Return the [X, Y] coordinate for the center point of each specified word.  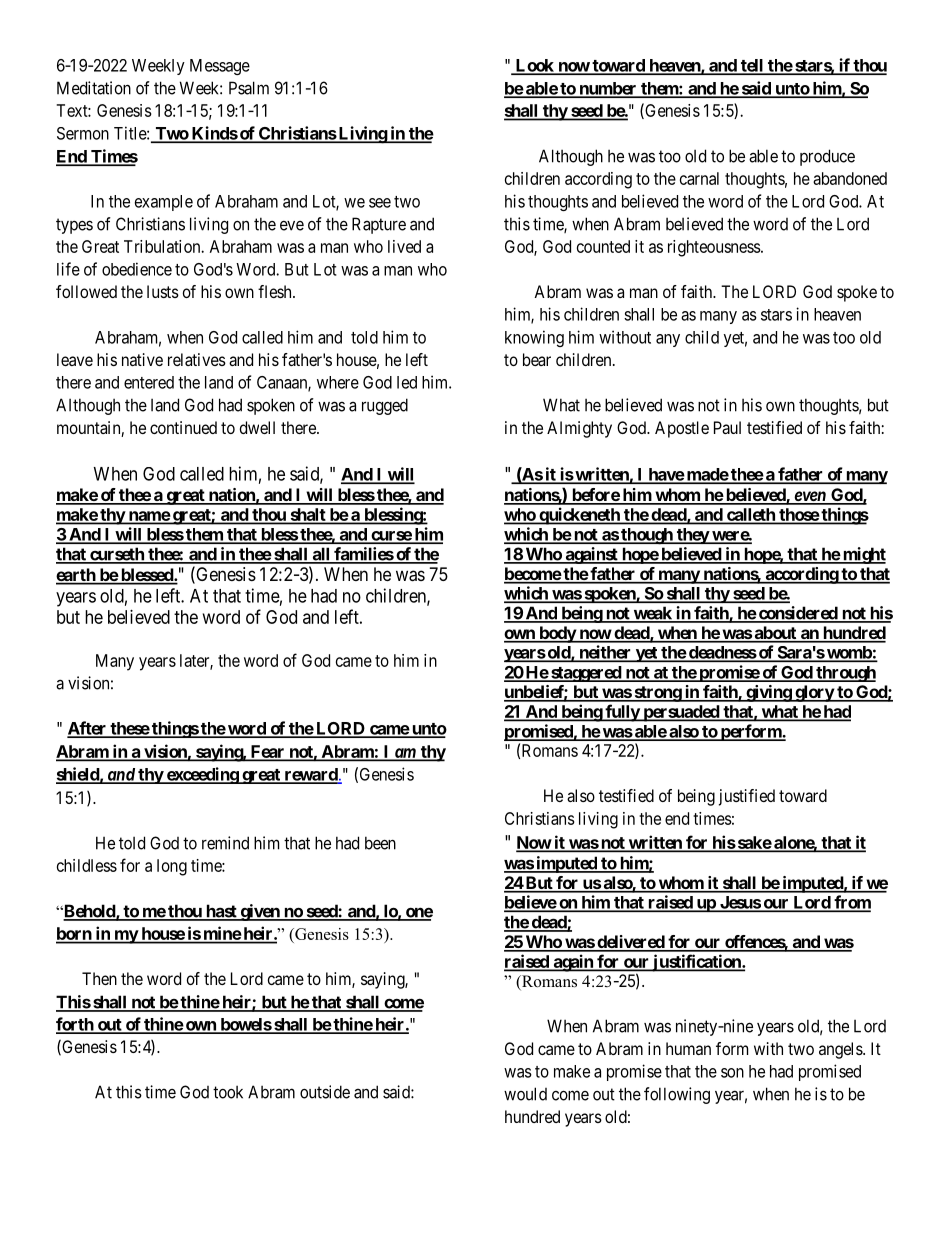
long [172, 867]
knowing [534, 338]
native [142, 359]
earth [76, 576]
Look [534, 66]
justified [747, 797]
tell [752, 66]
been [380, 843]
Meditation [94, 88]
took [228, 1092]
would [525, 1094]
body [557, 634]
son [732, 1073]
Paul [727, 427]
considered [797, 614]
